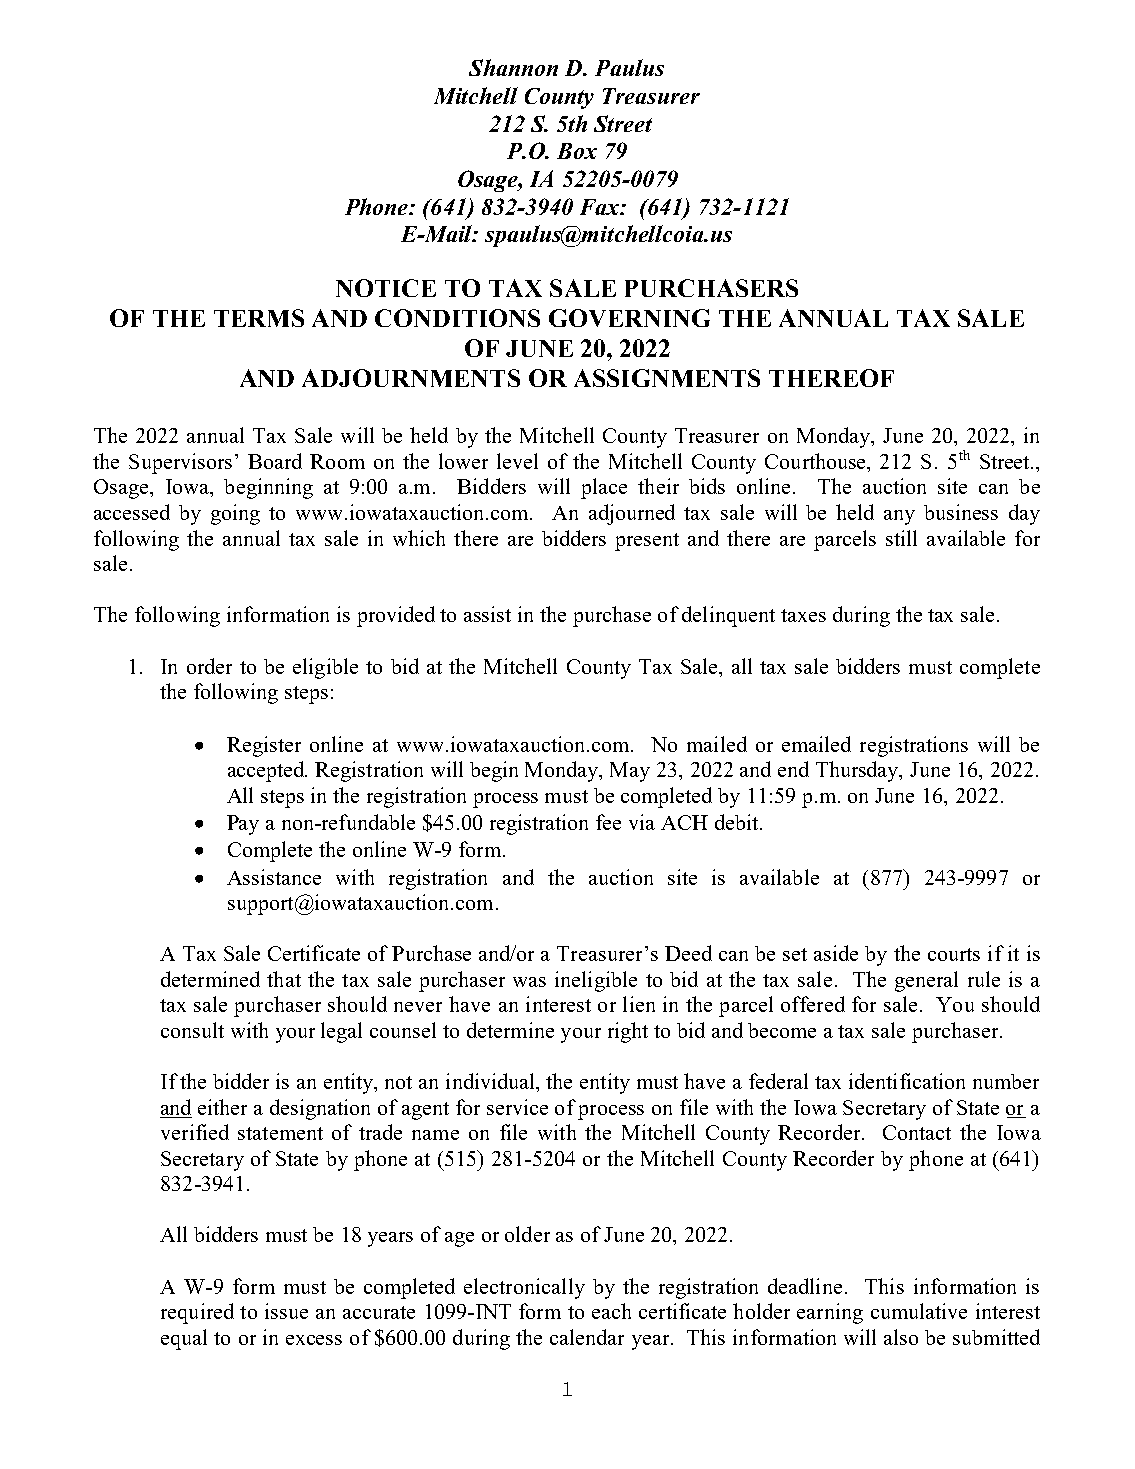 The image size is (1135, 1469). Describe the element at coordinates (919, 1311) in the document. I see `cumulative` at that location.
